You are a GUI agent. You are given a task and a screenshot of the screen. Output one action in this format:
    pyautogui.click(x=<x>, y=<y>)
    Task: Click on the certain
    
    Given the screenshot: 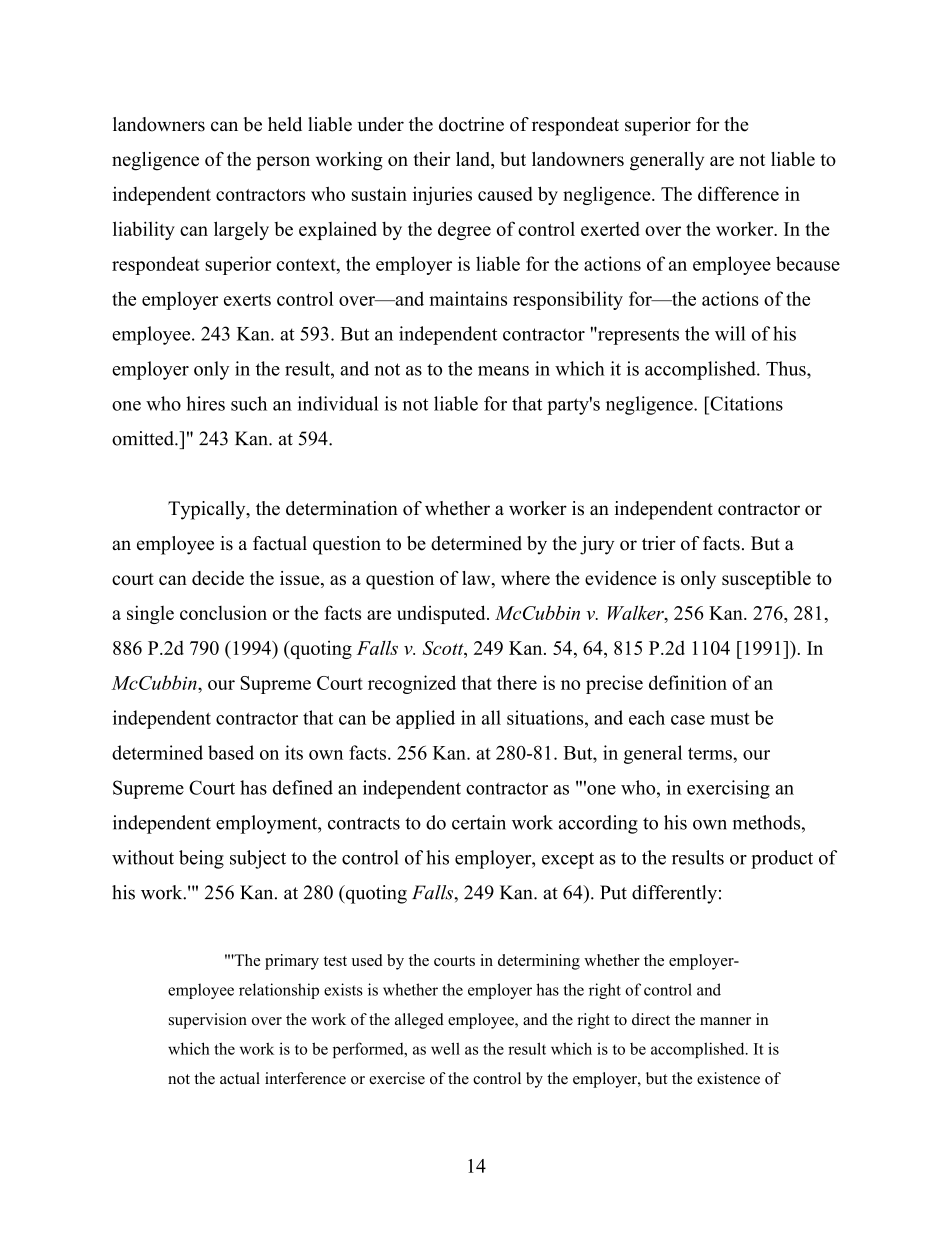 What is the action you would take?
    pyautogui.click(x=479, y=822)
